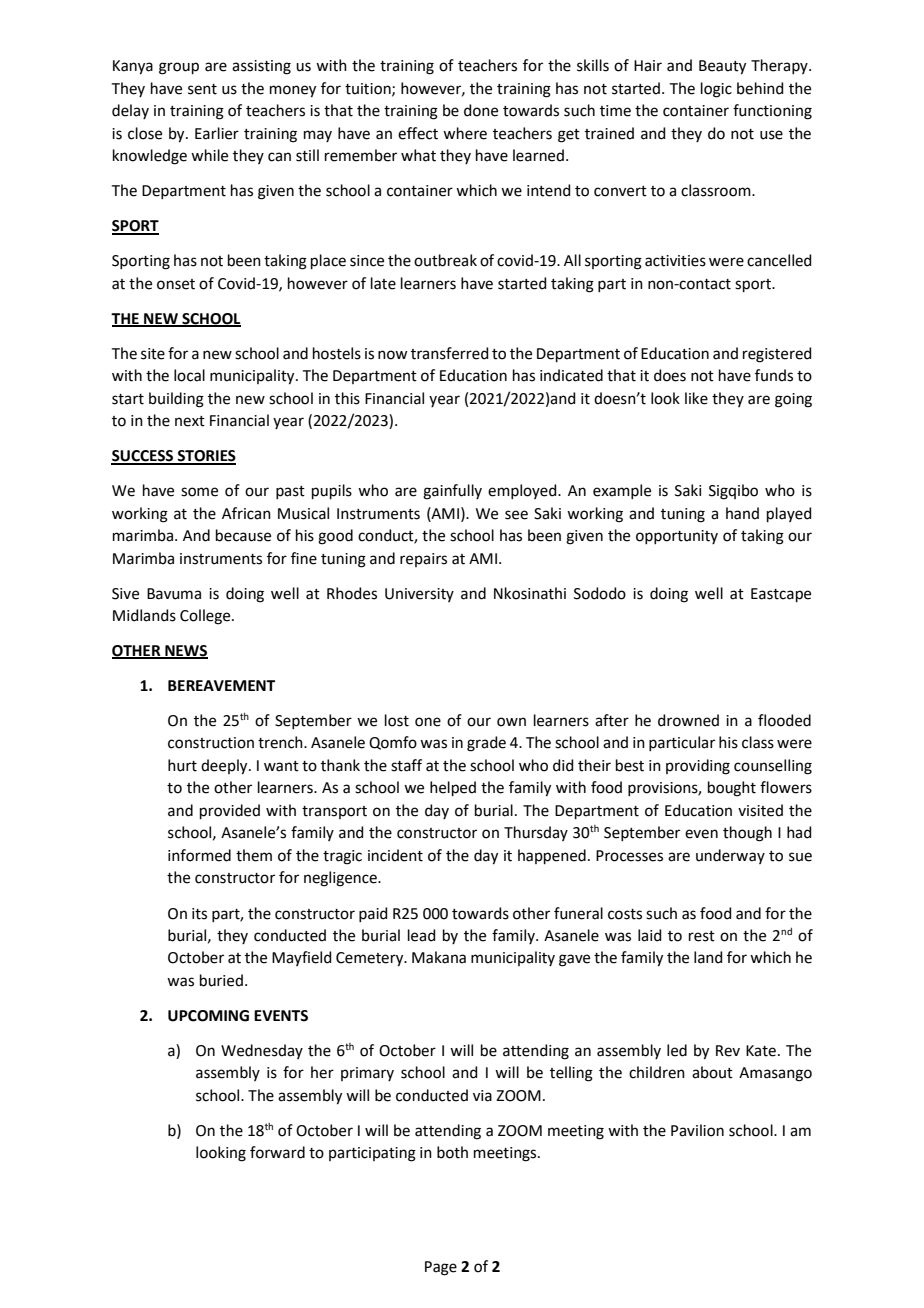  I want to click on local, so click(189, 375).
